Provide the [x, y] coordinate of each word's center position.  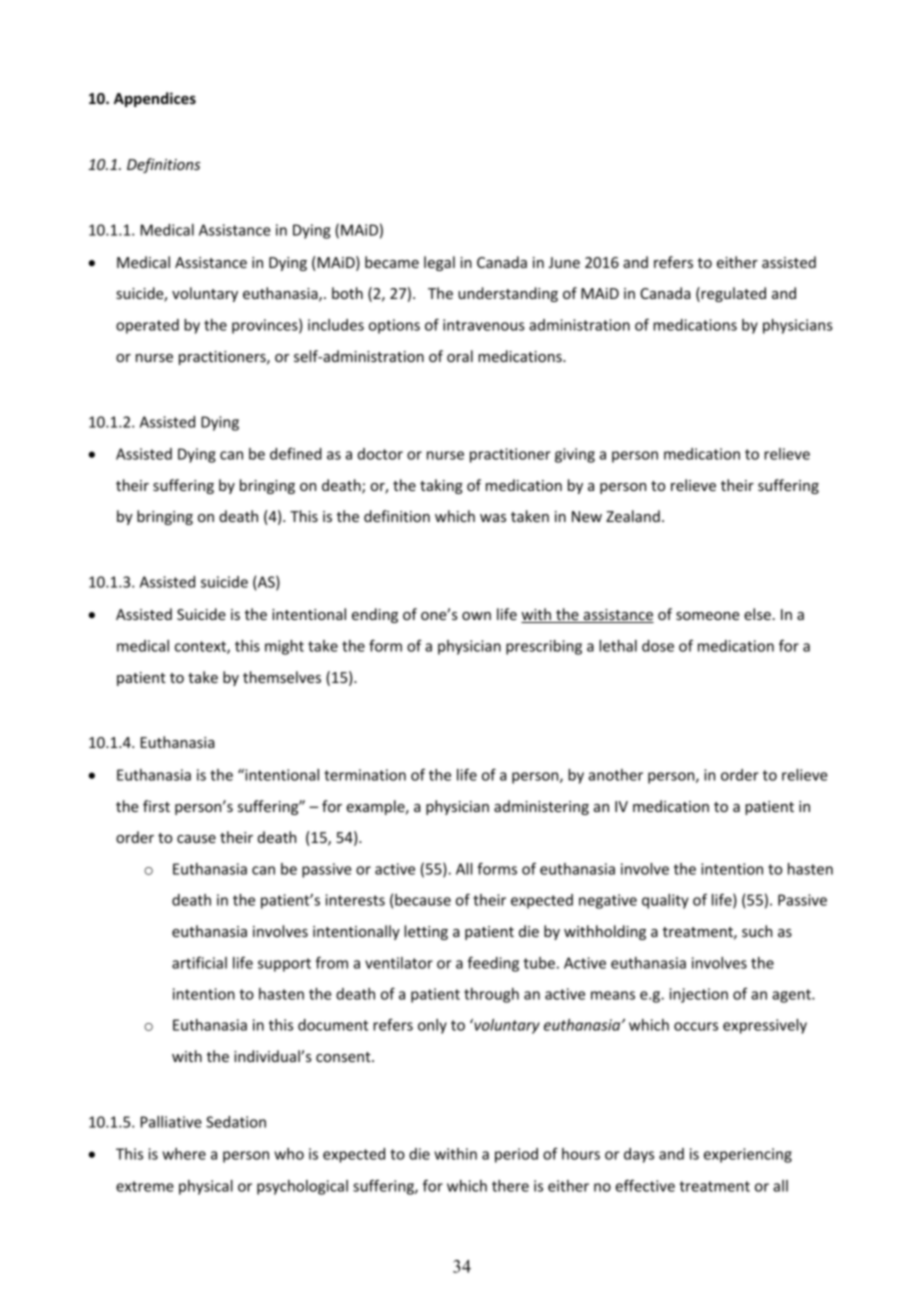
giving [575, 455]
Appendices [155, 99]
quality [665, 901]
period [516, 1155]
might [284, 647]
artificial [199, 962]
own [476, 616]
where [184, 1154]
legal [439, 263]
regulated [732, 294]
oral [460, 356]
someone [708, 616]
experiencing [748, 1155]
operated [147, 326]
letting [426, 932]
